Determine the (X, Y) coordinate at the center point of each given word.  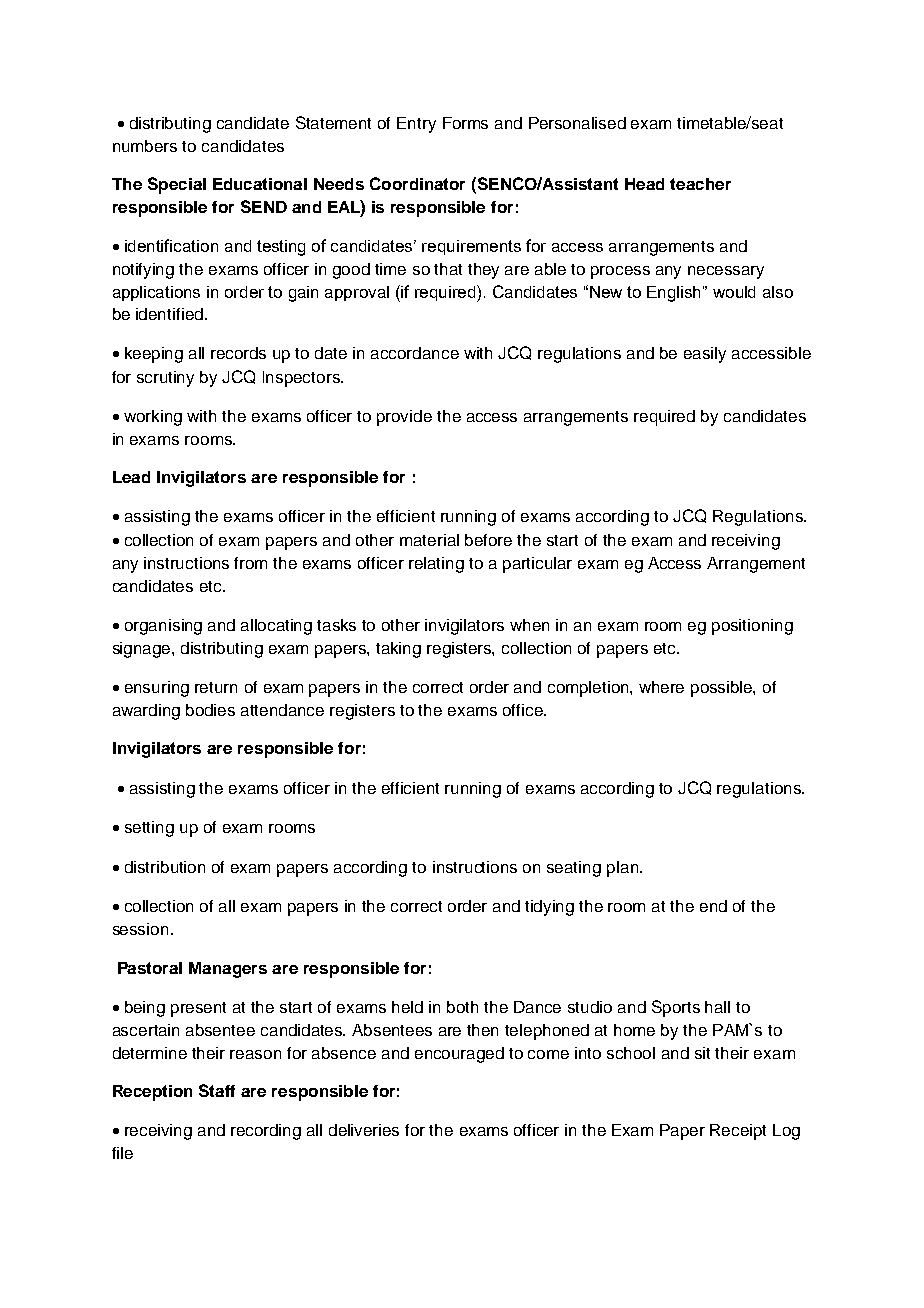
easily (705, 355)
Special (177, 185)
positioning (752, 627)
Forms (465, 123)
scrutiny (165, 379)
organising (163, 627)
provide (404, 418)
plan (622, 869)
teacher (700, 184)
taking (398, 650)
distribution (165, 867)
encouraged (459, 1055)
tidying (549, 908)
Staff (217, 1090)
